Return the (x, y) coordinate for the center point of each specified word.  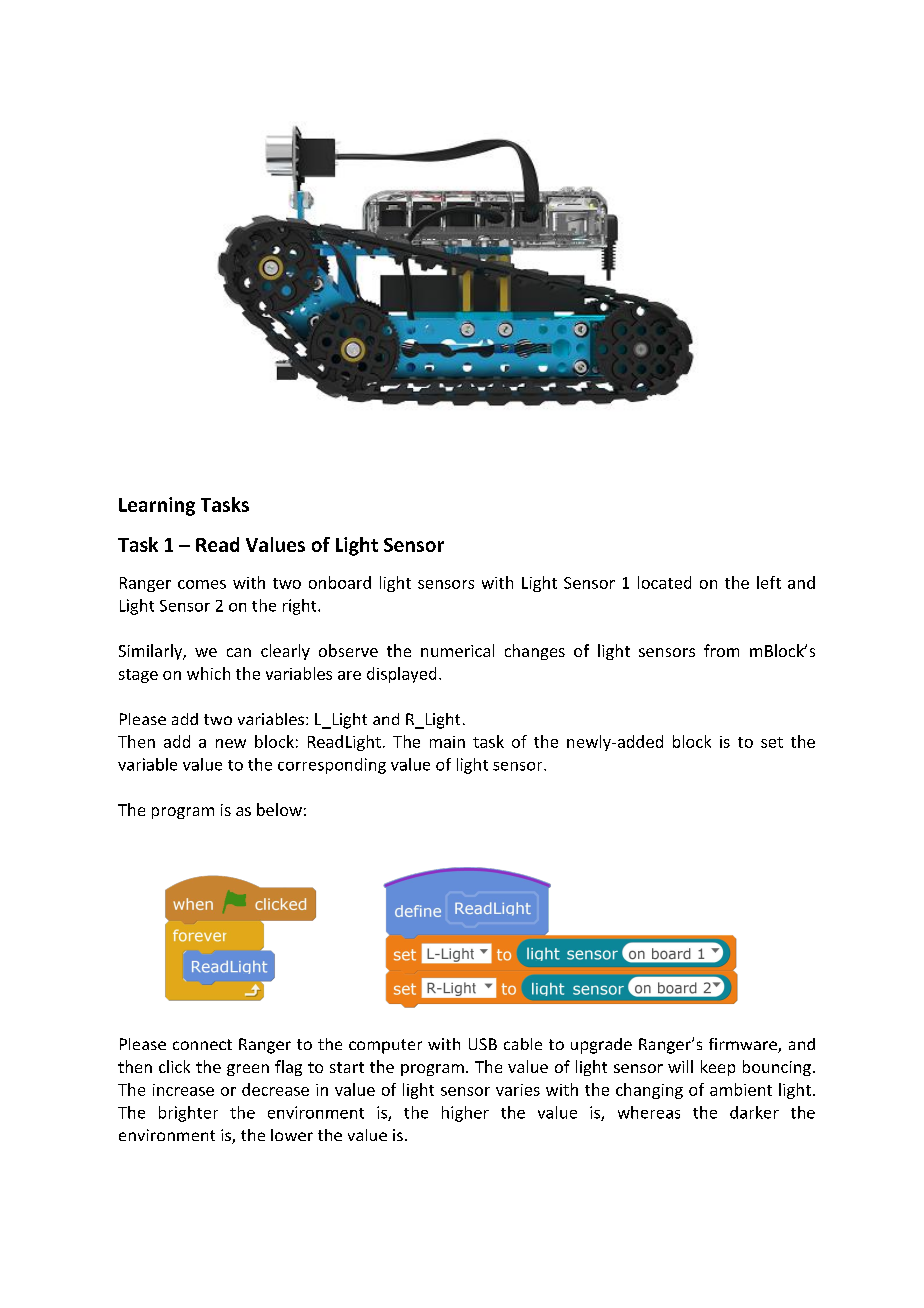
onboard (340, 582)
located (664, 582)
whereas (649, 1112)
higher (465, 1114)
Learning (157, 506)
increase (183, 1090)
